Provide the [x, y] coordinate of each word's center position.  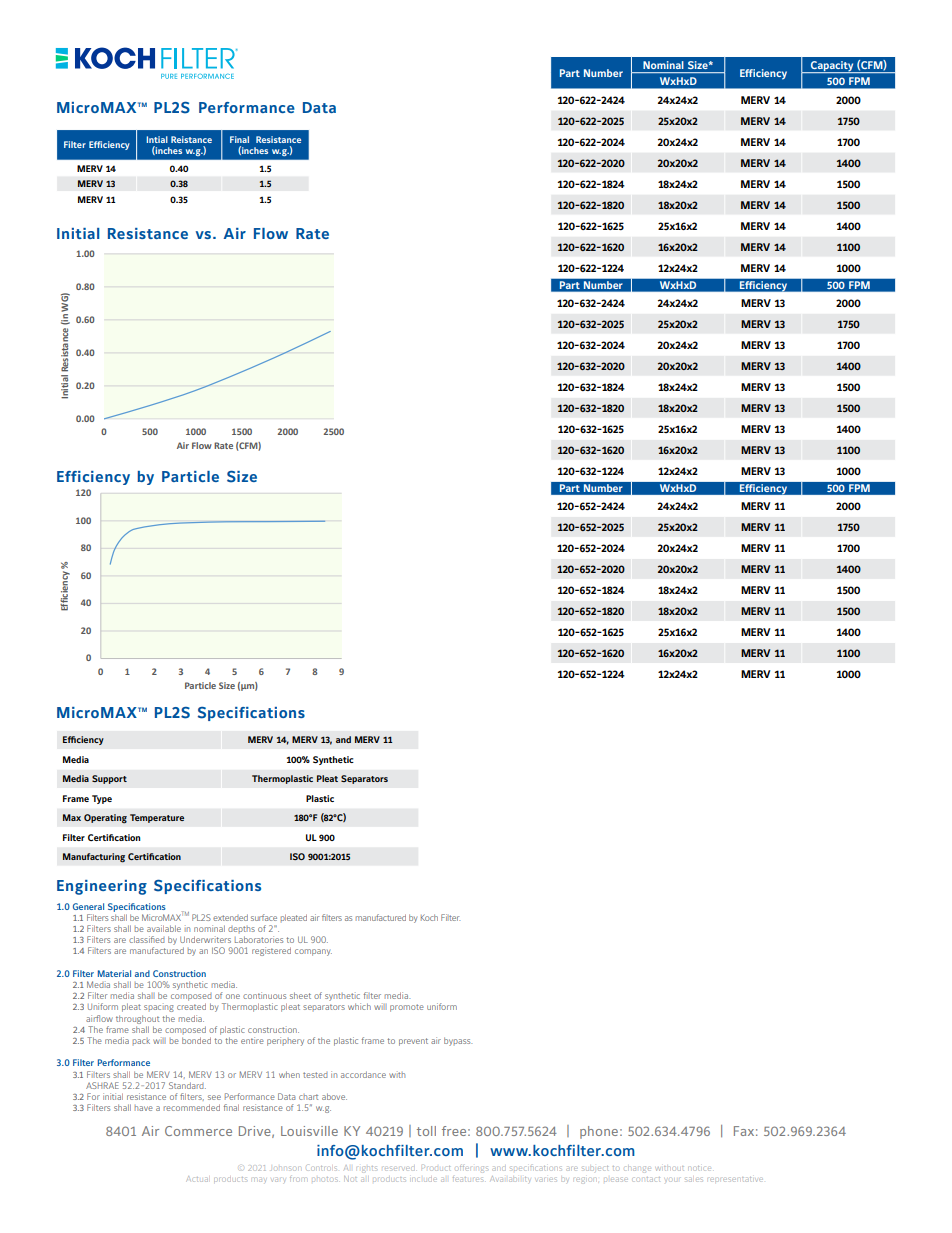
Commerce [198, 1131]
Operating [105, 819]
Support [109, 779]
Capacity [832, 67]
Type [102, 799]
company [313, 952]
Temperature [157, 818]
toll [426, 1131]
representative [736, 1179]
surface [264, 917]
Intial [157, 139]
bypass [458, 1041]
